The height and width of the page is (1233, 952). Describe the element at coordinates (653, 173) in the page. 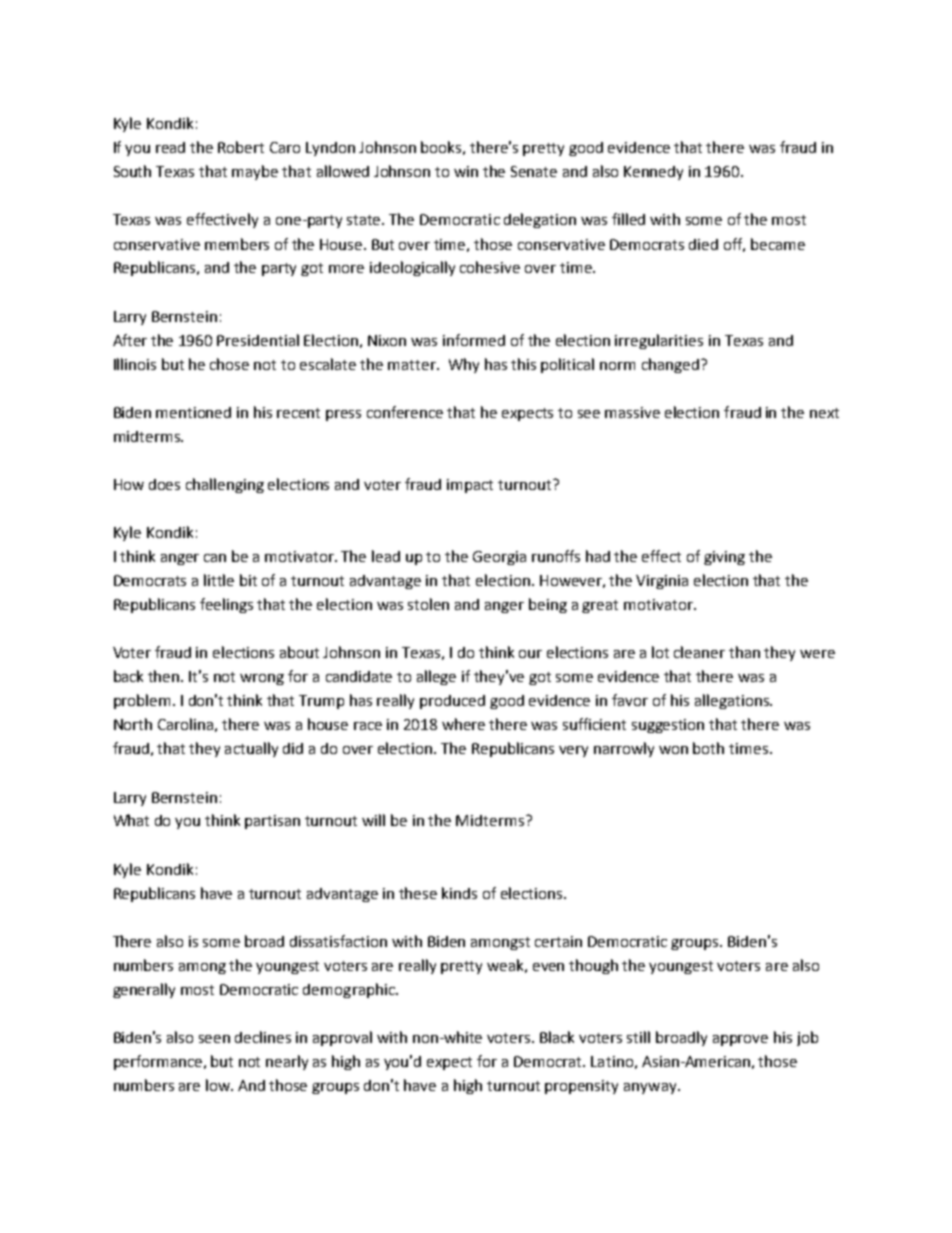

I see `Kennedy` at that location.
